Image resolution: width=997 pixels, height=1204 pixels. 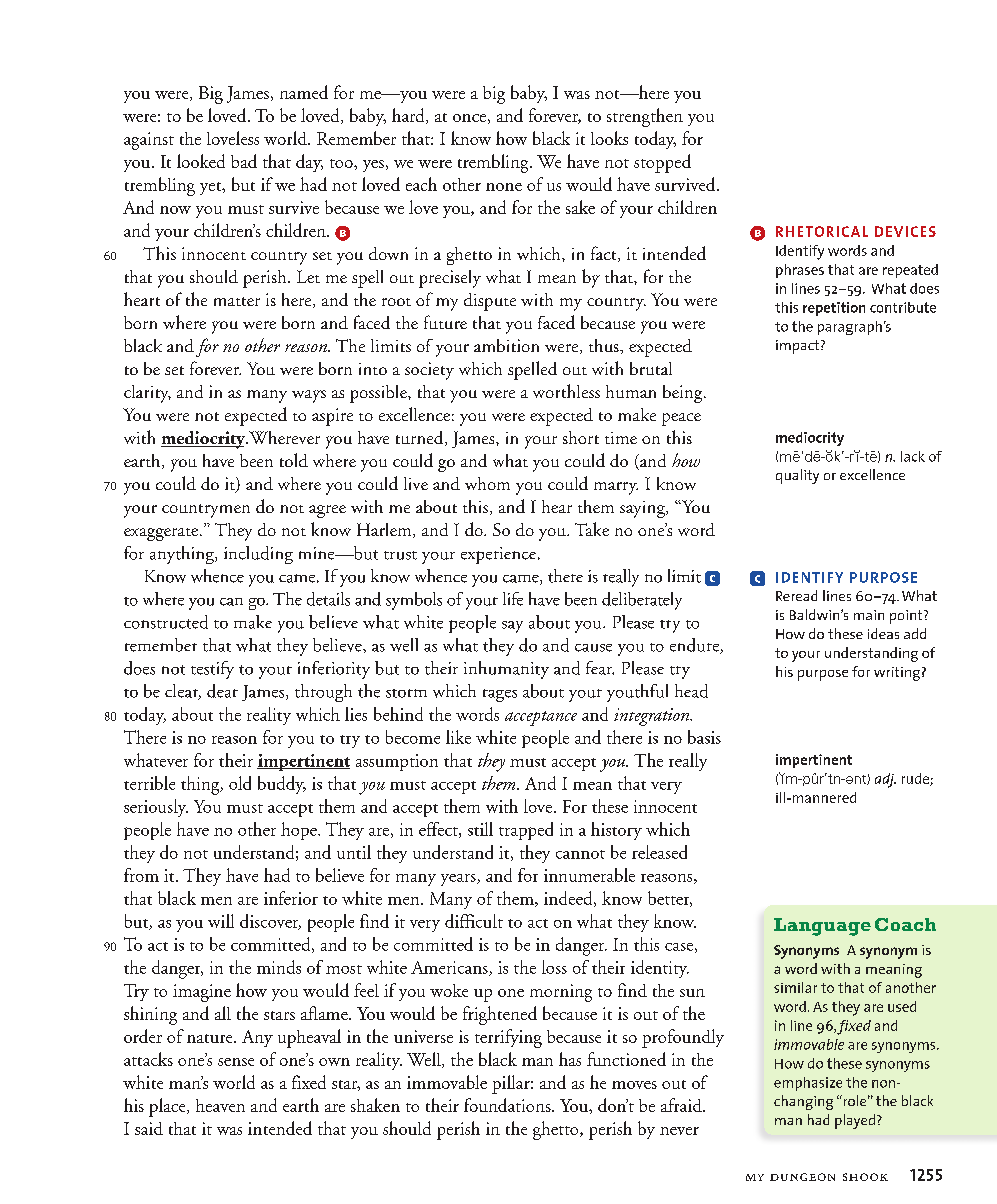 What do you see at coordinates (220, 1105) in the document?
I see `heaven` at bounding box center [220, 1105].
